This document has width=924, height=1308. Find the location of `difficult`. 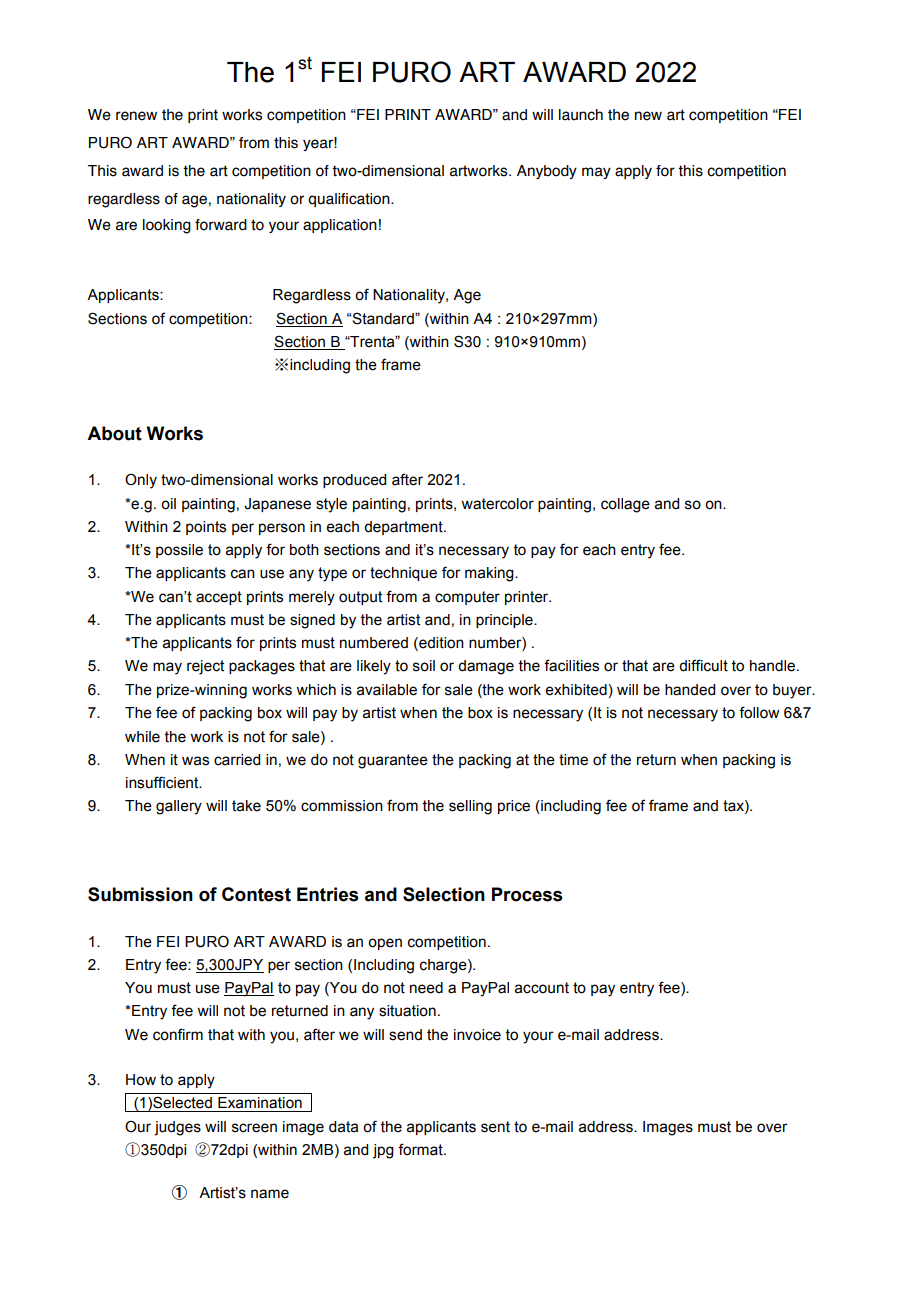

difficult is located at coordinates (703, 665).
